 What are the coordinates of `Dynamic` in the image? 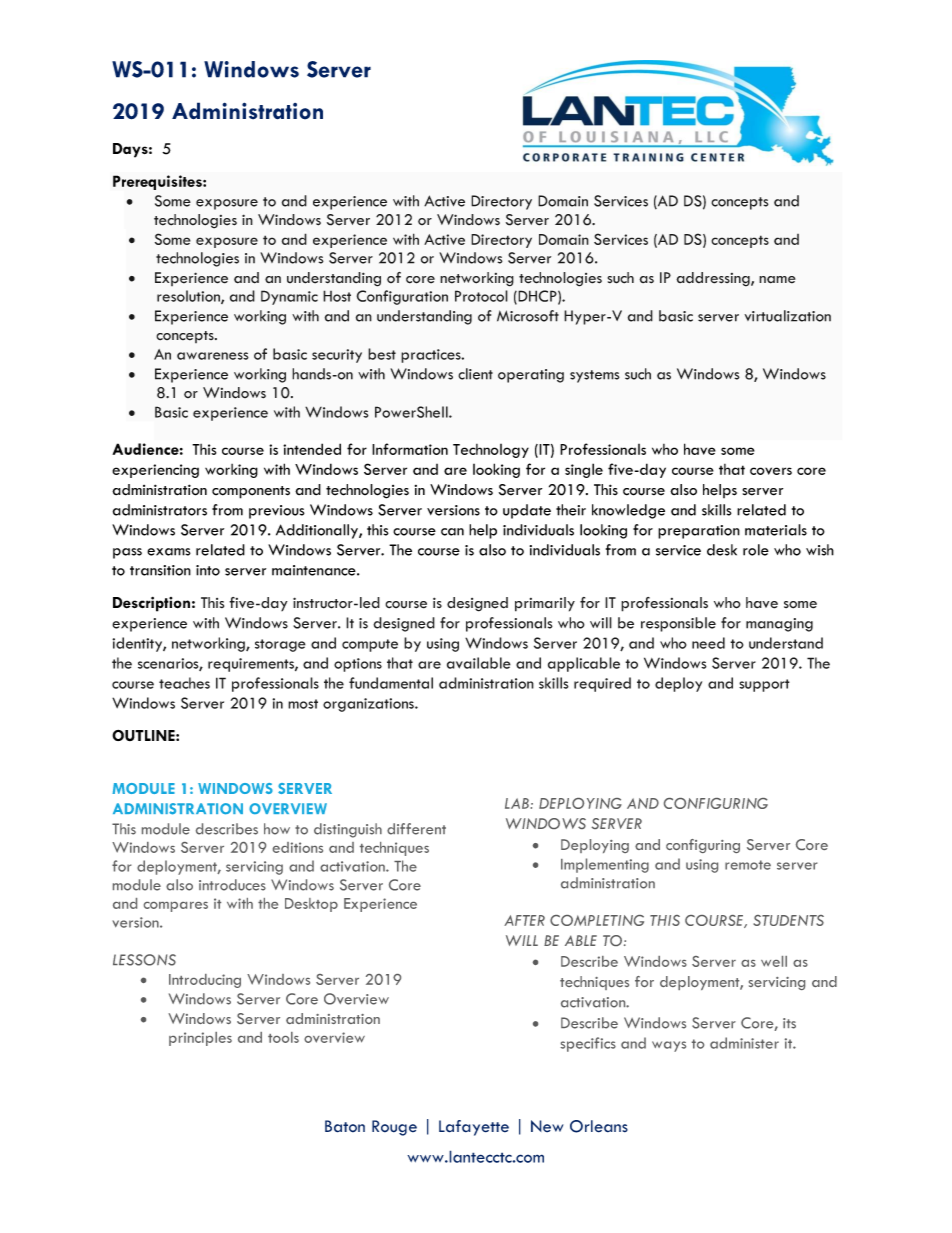 It's located at (289, 297).
